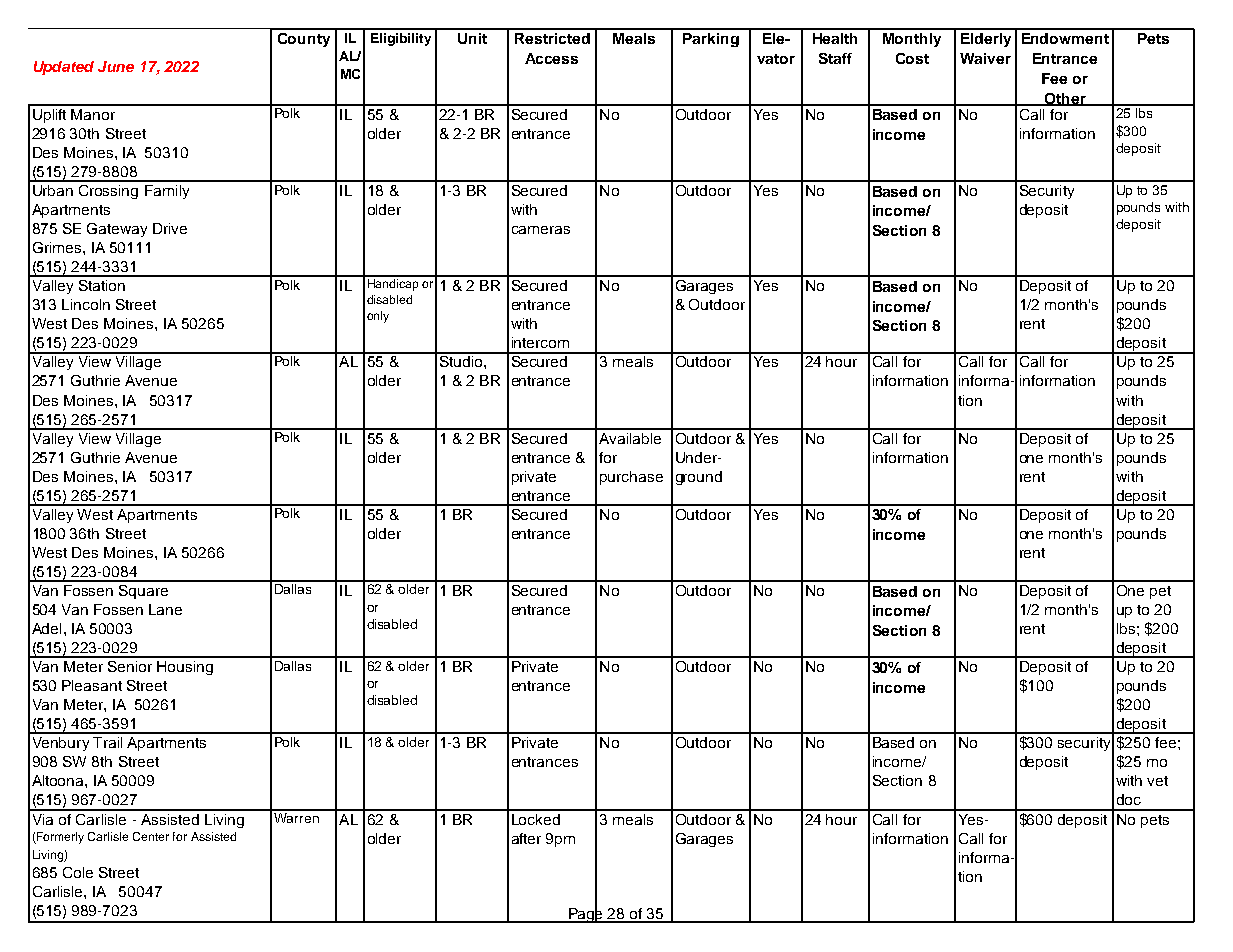 This screenshot has width=1233, height=952. What do you see at coordinates (107, 742) in the screenshot?
I see `Trail` at bounding box center [107, 742].
